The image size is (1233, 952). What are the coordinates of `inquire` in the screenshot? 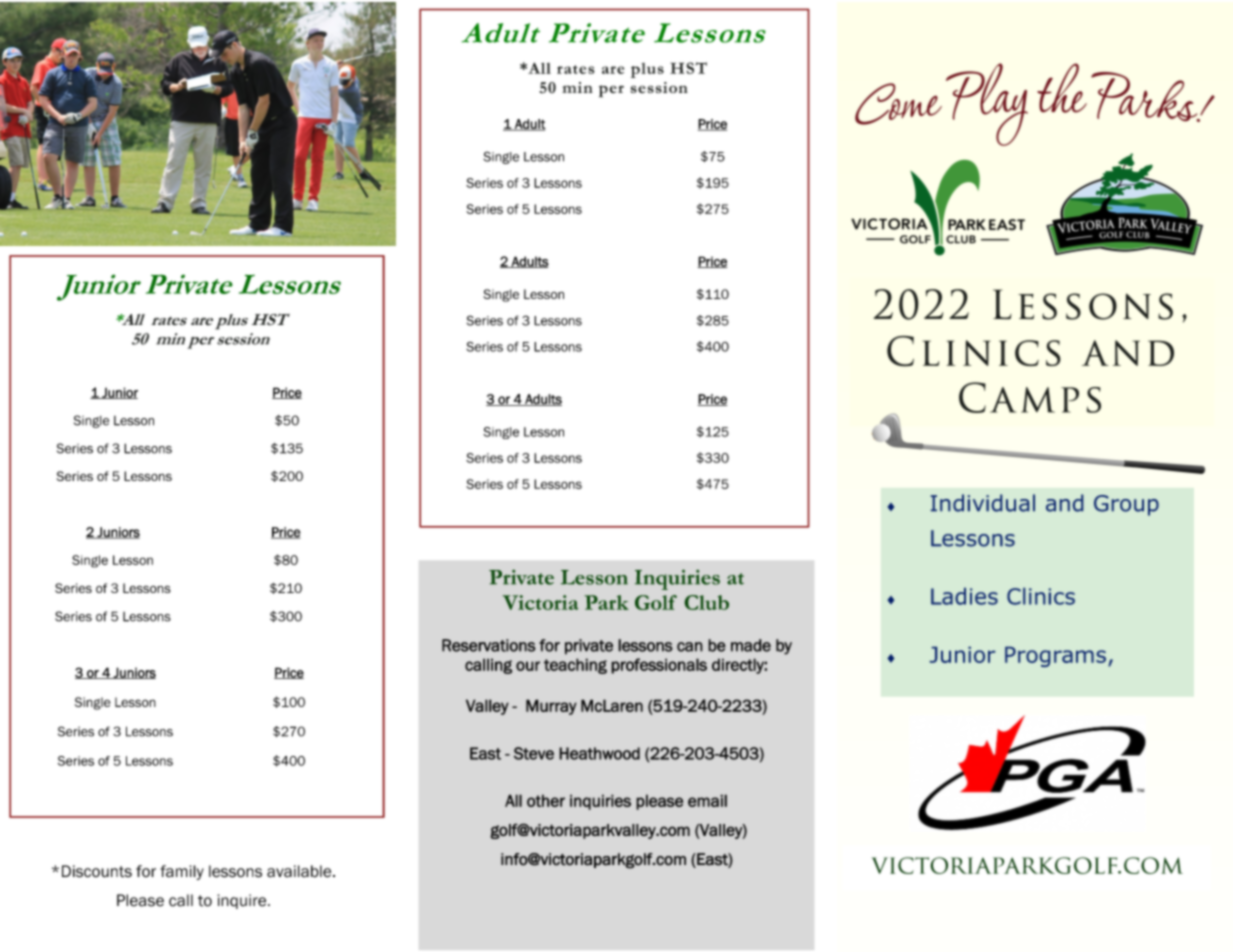 It's located at (243, 901).
